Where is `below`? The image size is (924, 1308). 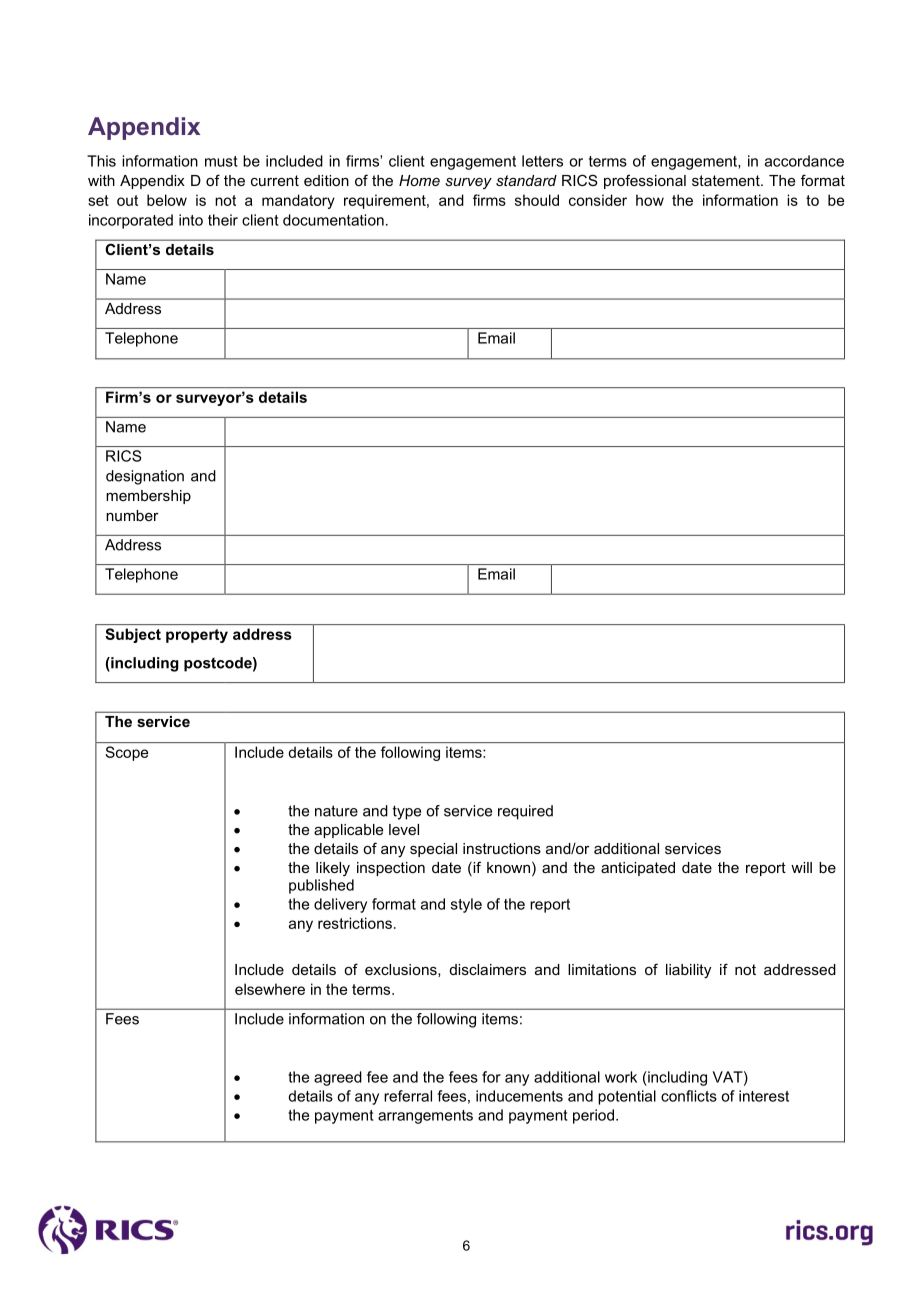 below is located at coordinates (167, 200).
